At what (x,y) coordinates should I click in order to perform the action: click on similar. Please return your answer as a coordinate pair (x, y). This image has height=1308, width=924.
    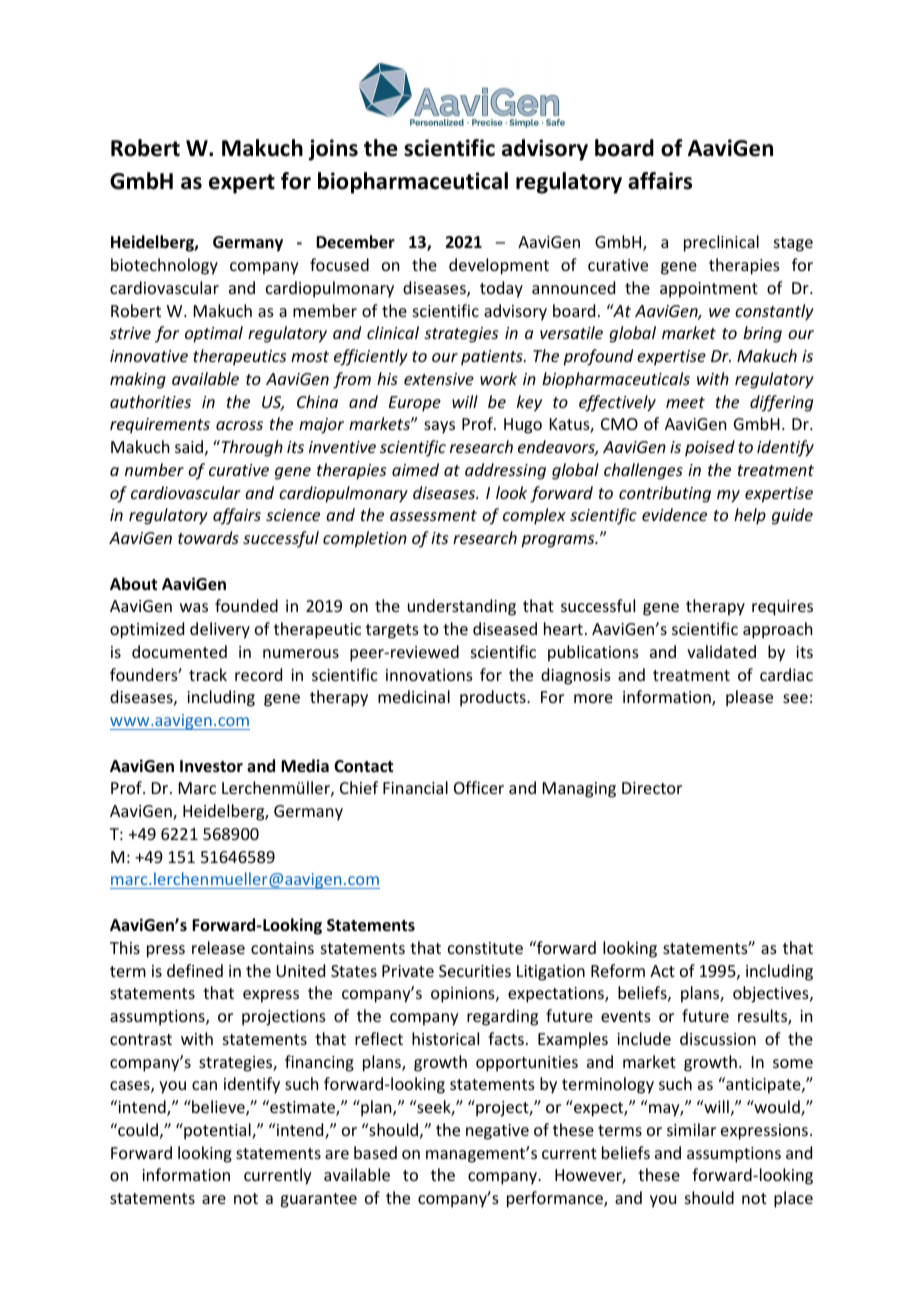
    Looking at the image, I should click on (691, 1129).
